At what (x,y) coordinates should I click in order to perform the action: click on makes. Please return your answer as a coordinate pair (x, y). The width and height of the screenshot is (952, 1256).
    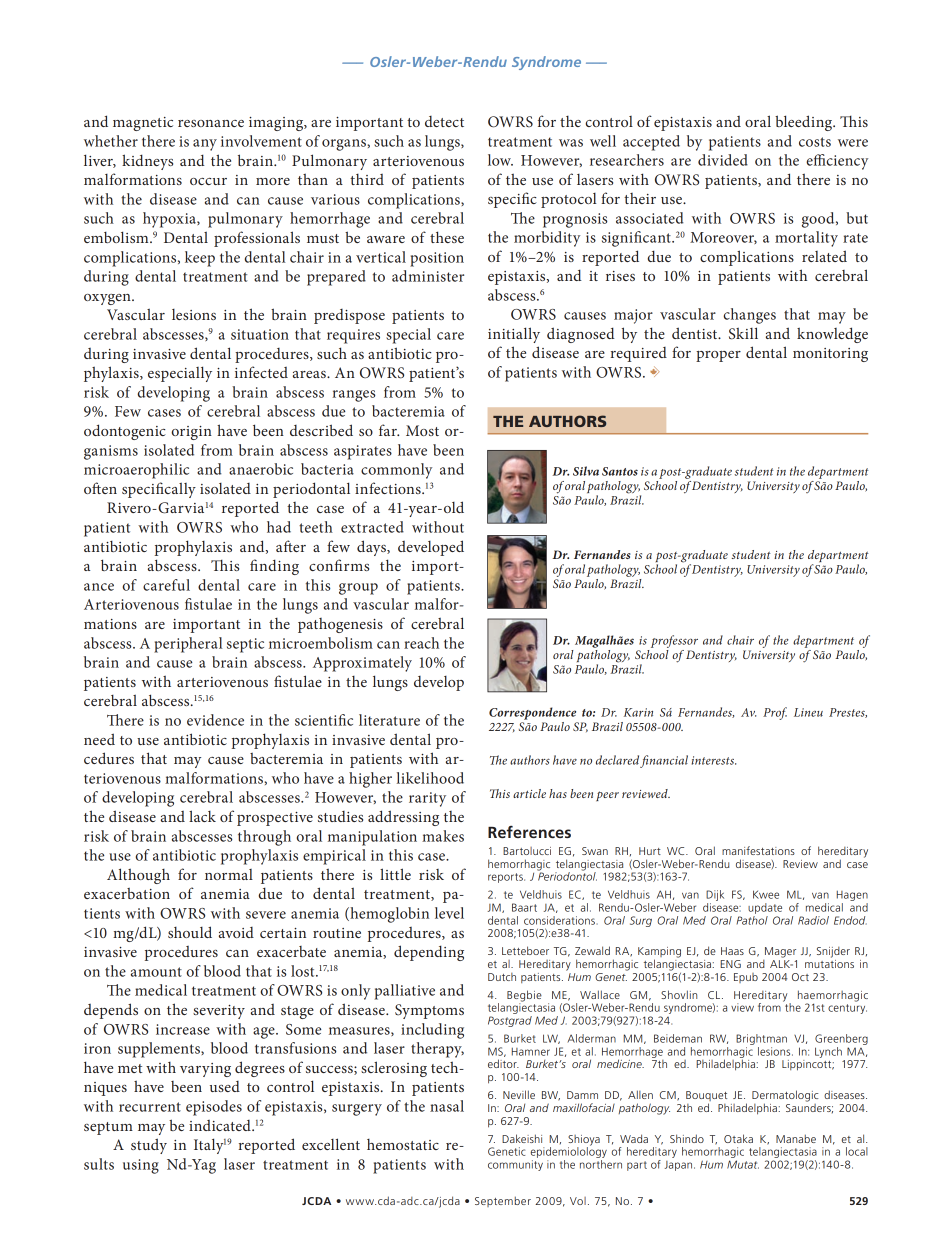
    Looking at the image, I should click on (443, 836).
